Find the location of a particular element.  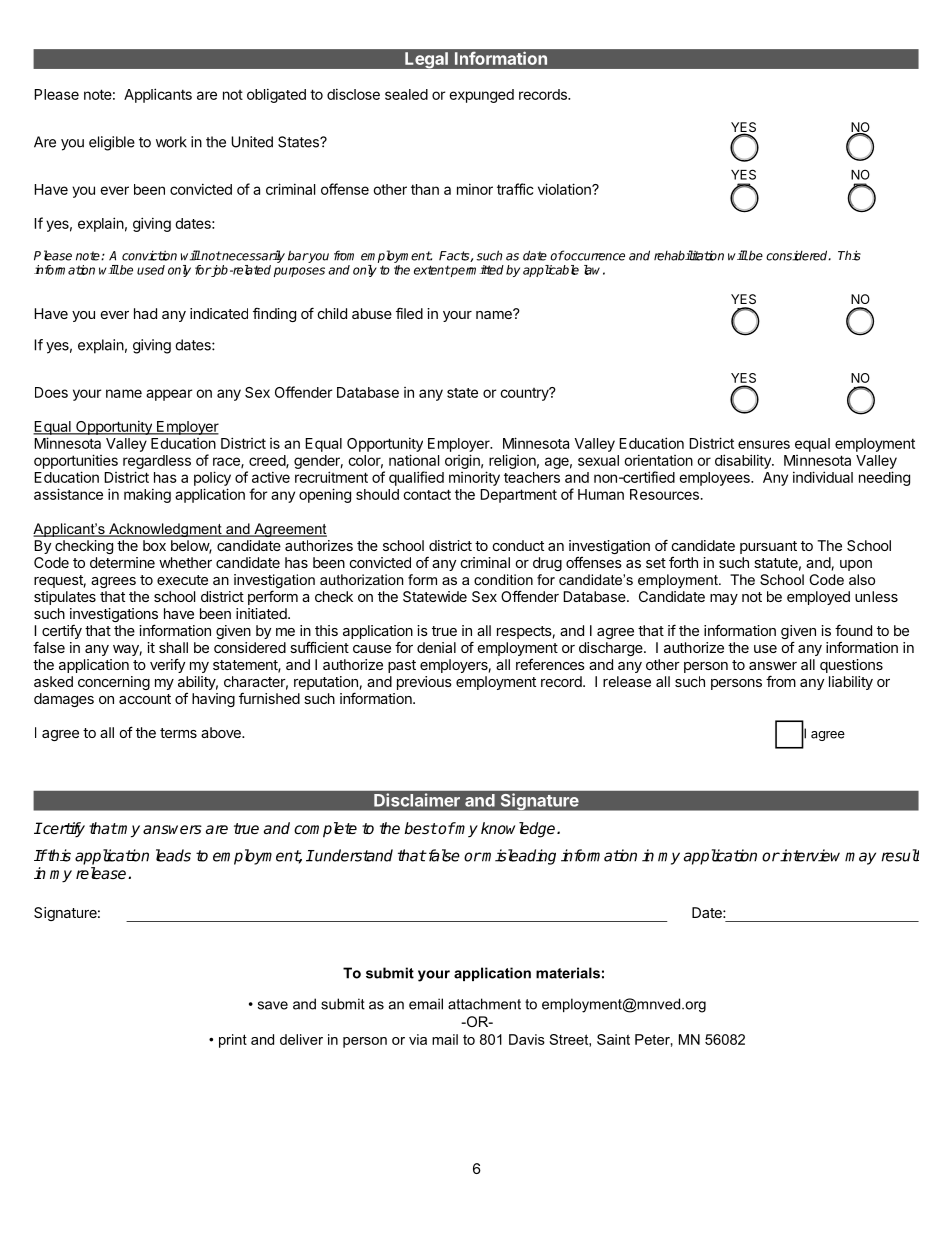

work is located at coordinates (171, 142).
